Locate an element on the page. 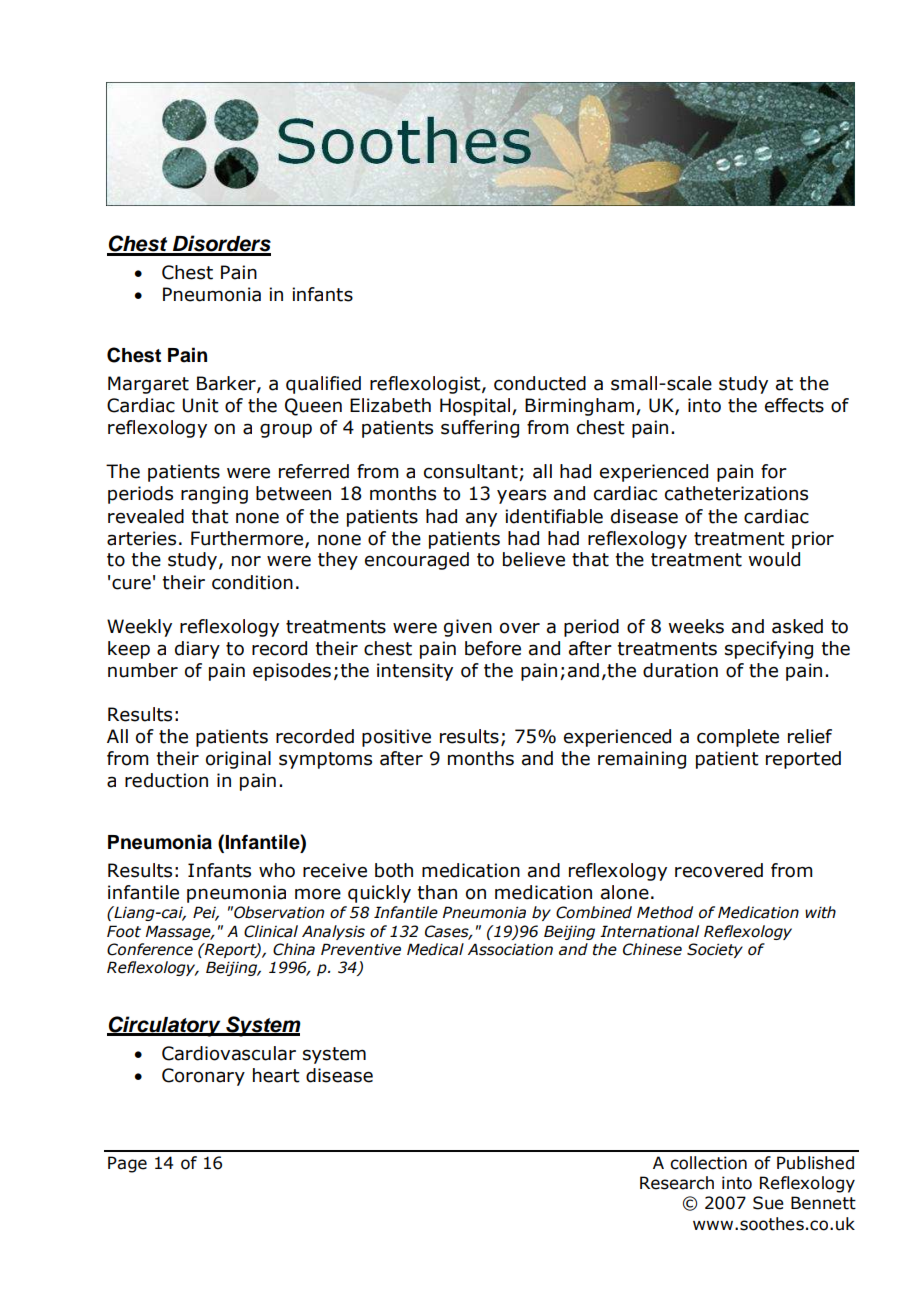 This image has width=924, height=1308. collection is located at coordinates (708, 1163).
